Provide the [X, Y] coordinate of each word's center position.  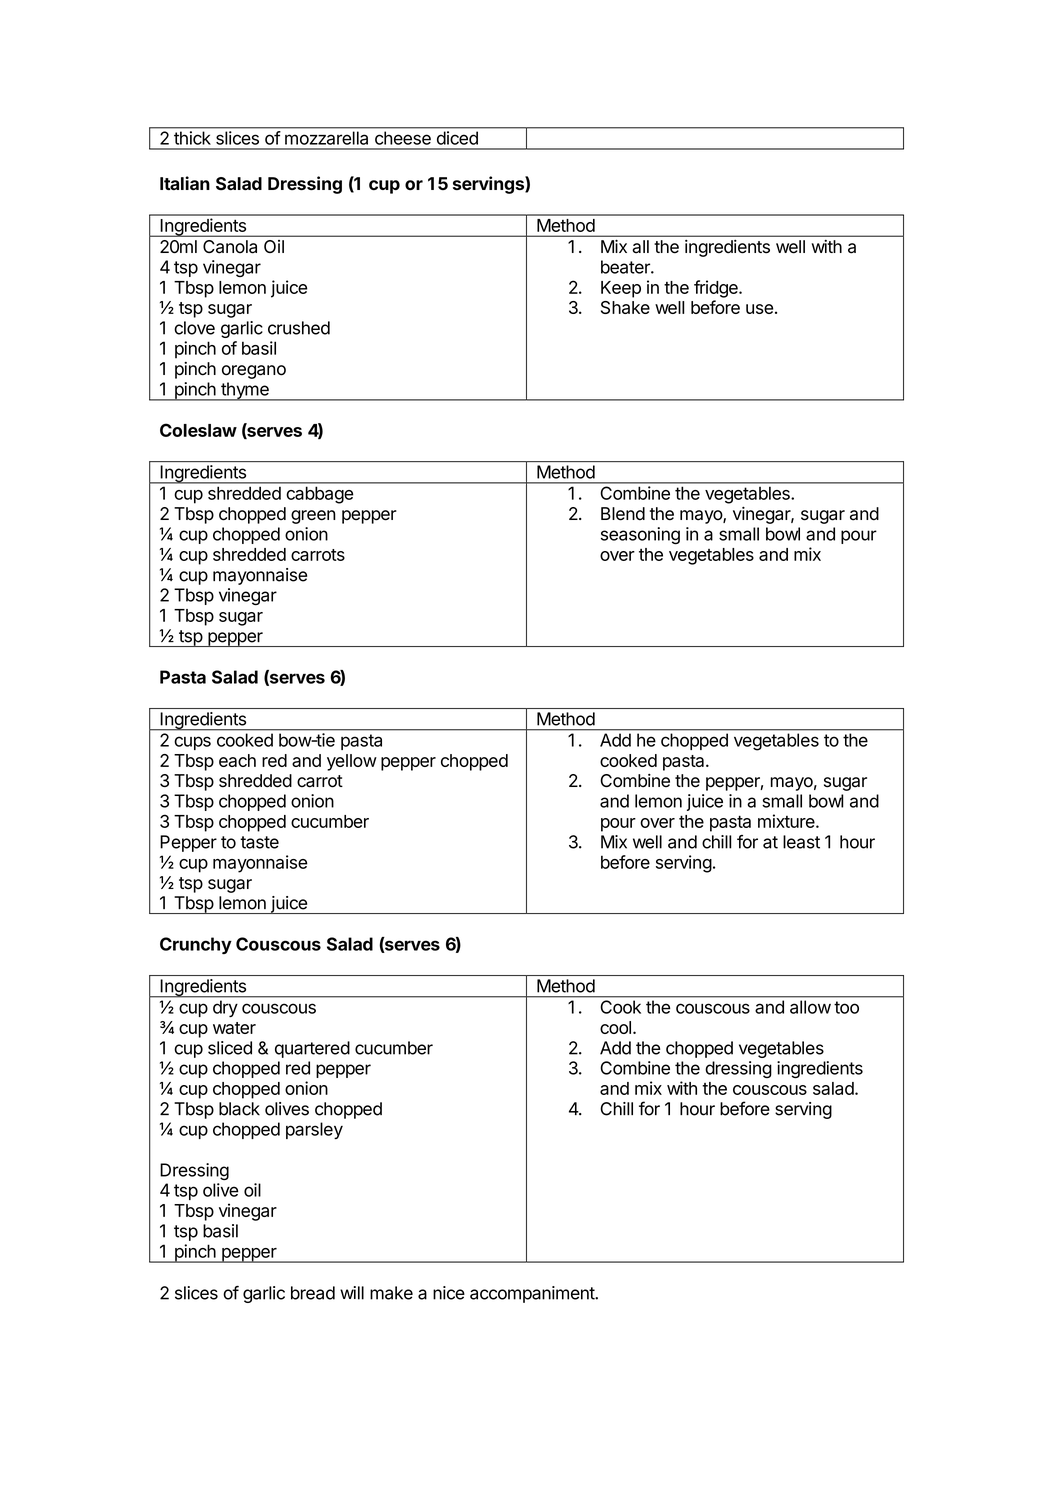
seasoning [640, 536]
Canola [230, 247]
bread [313, 1293]
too [846, 1007]
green [313, 517]
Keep [621, 289]
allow [810, 1007]
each [237, 760]
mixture [787, 821]
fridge [717, 289]
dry [225, 1009]
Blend [623, 514]
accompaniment [533, 1294]
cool [615, 1027]
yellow [352, 762]
